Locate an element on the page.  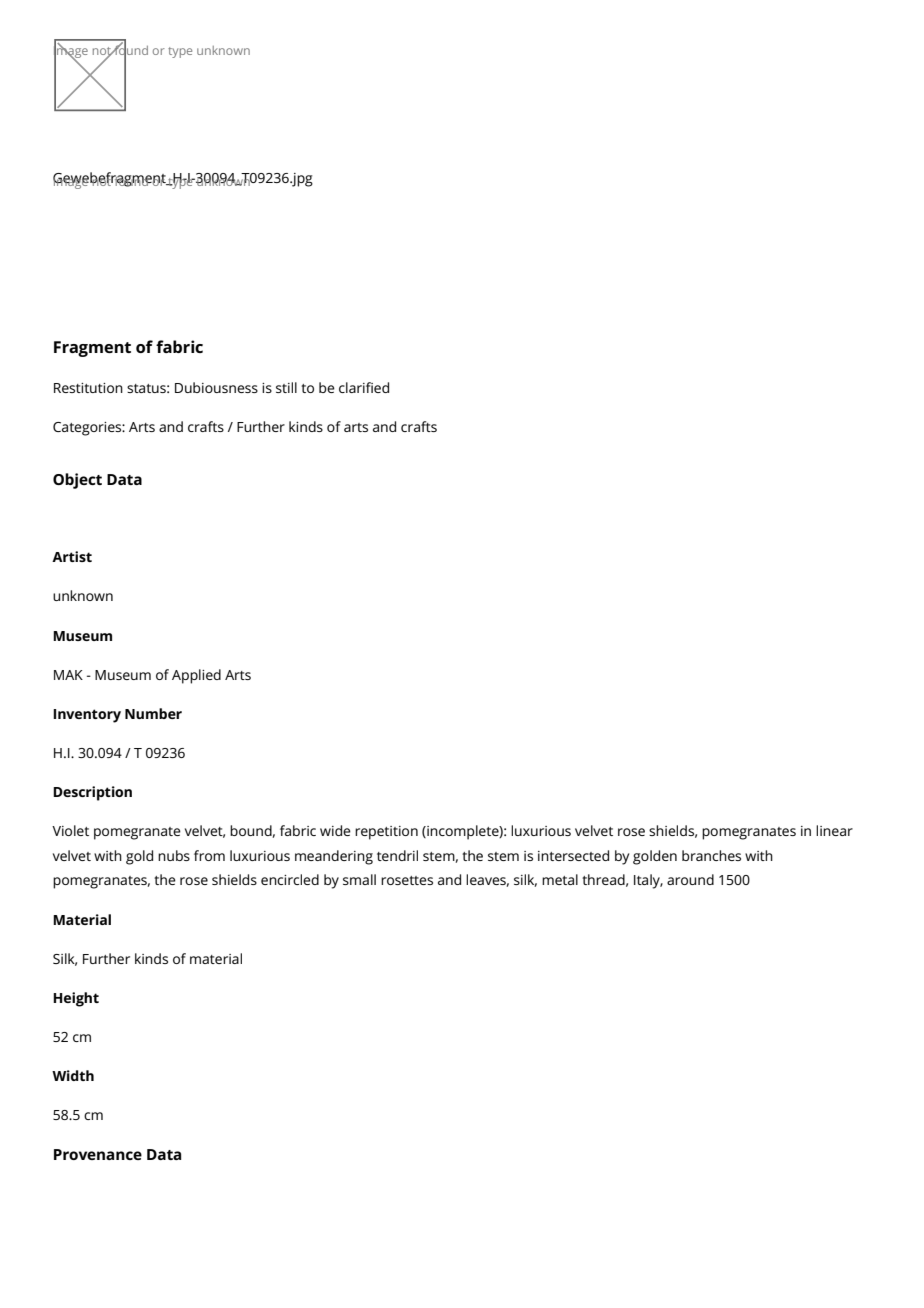
Applied is located at coordinates (196, 676).
